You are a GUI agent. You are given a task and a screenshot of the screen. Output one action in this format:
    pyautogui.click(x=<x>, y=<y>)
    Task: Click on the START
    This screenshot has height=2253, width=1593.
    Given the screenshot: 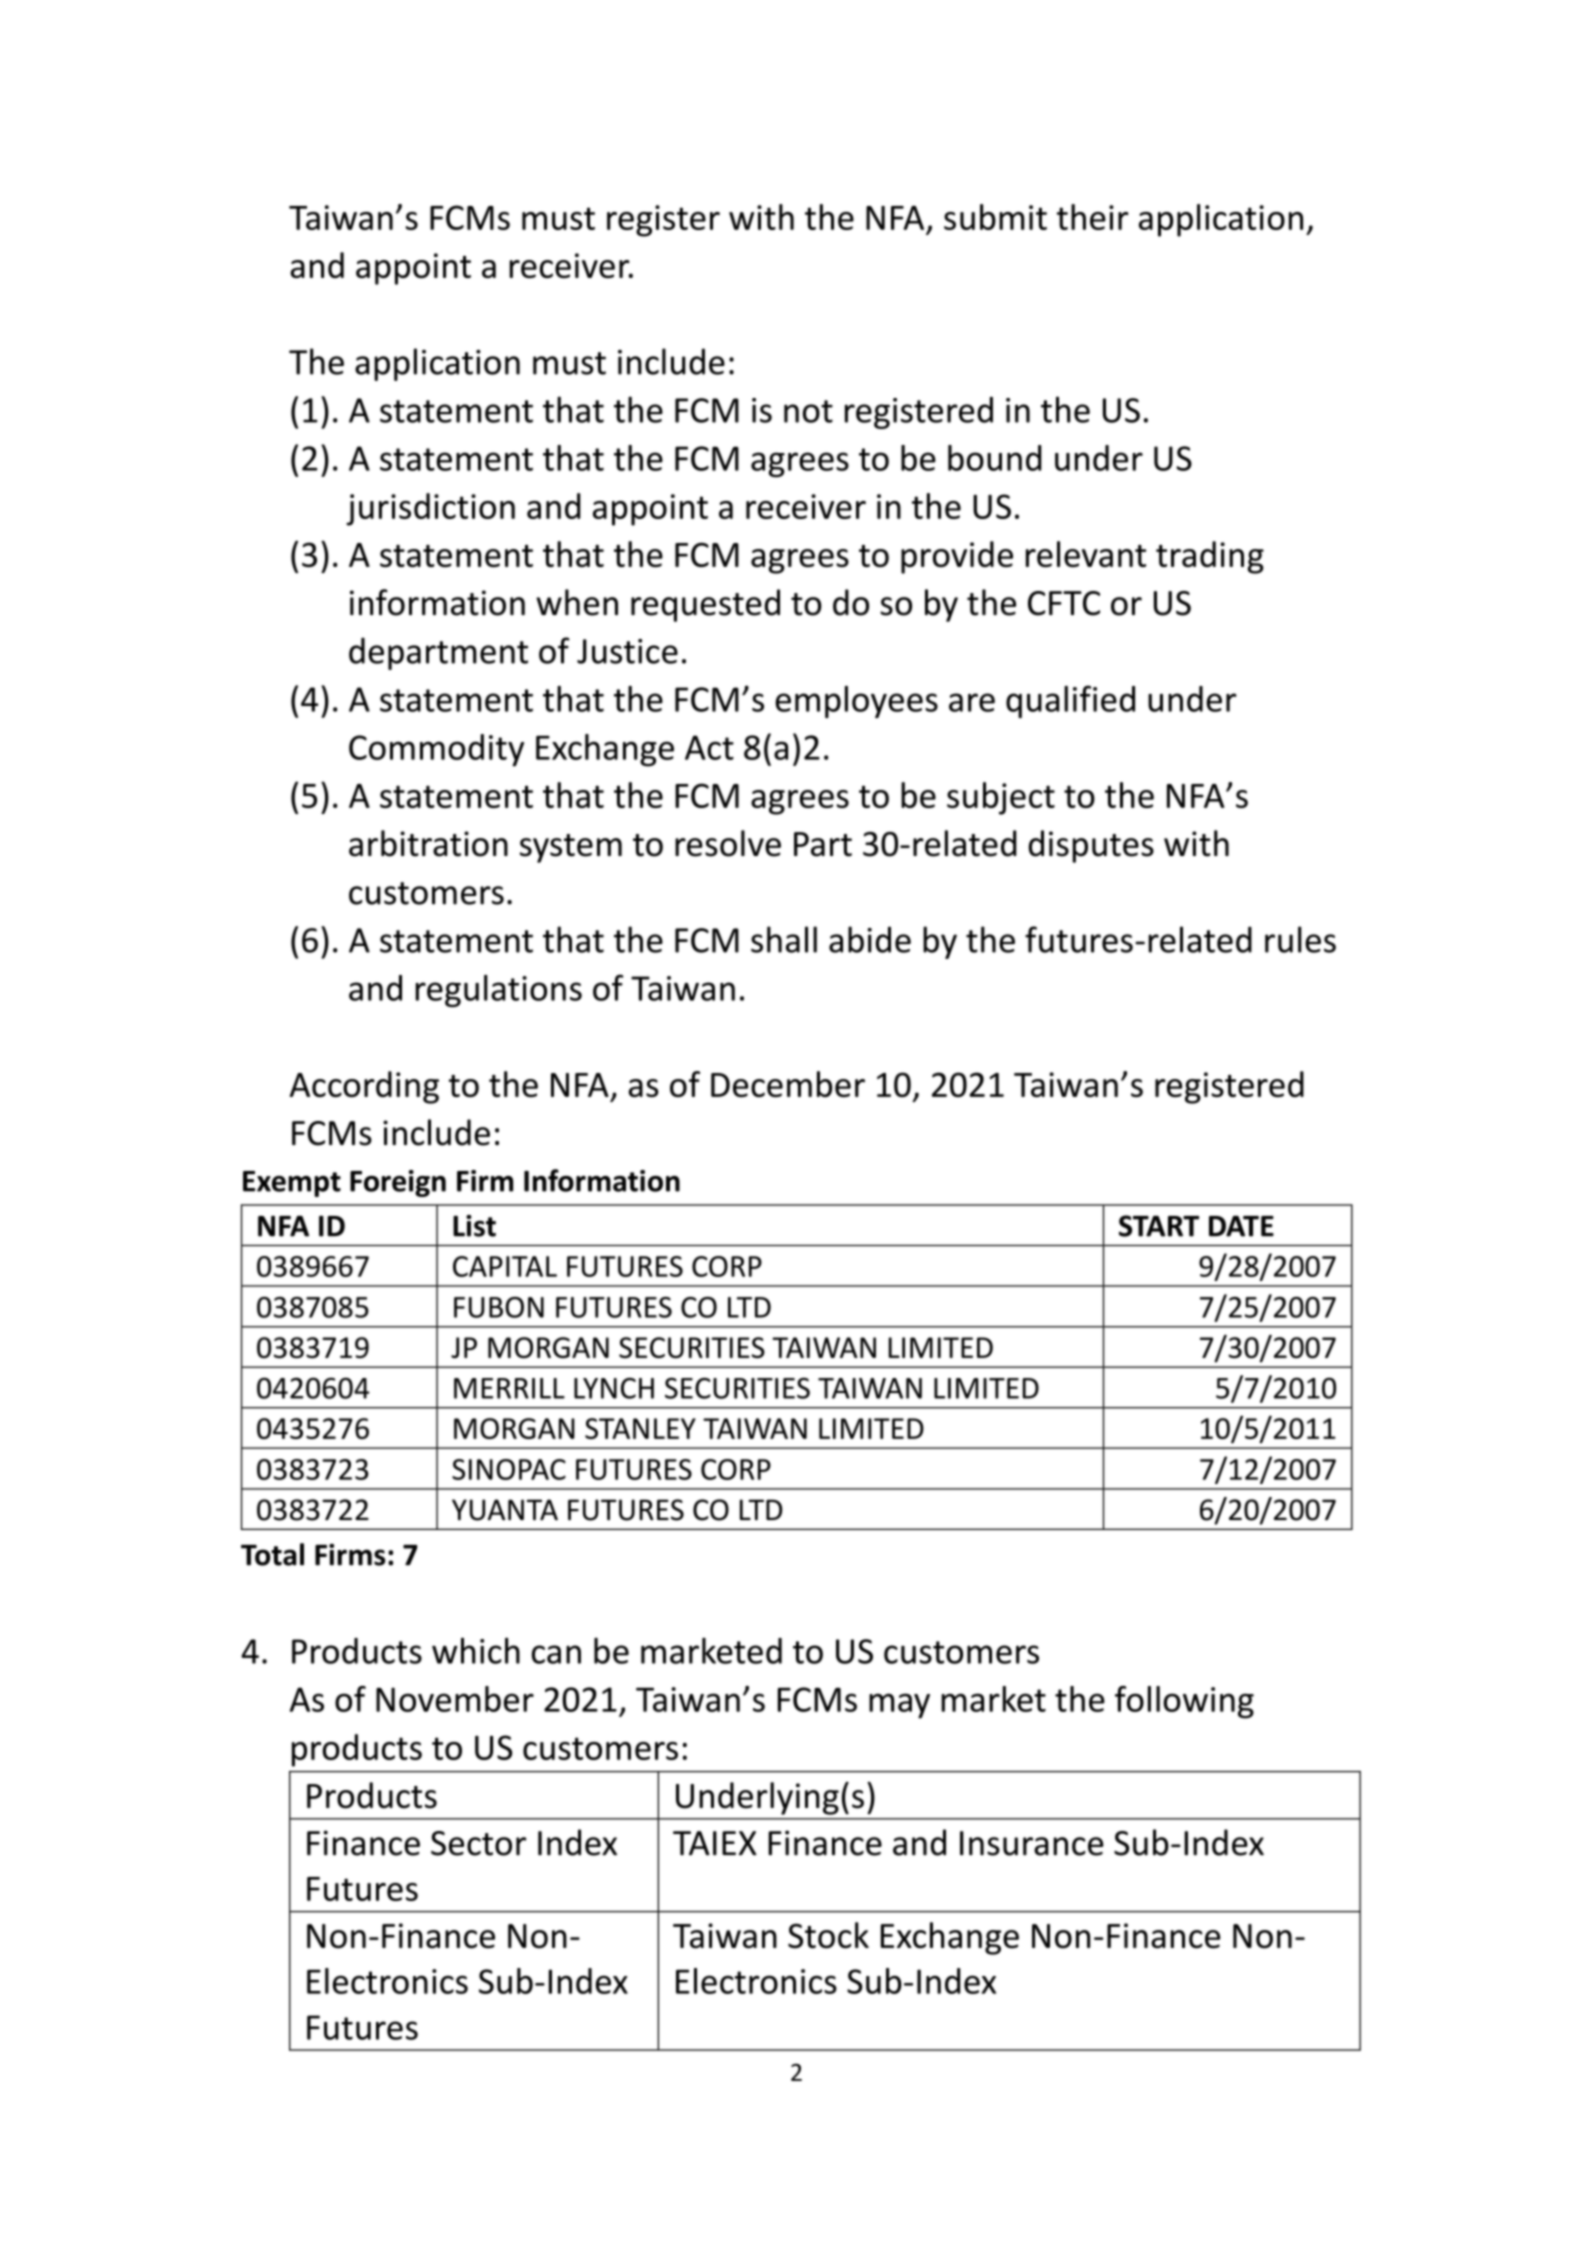 What is the action you would take?
    pyautogui.click(x=1159, y=1226)
